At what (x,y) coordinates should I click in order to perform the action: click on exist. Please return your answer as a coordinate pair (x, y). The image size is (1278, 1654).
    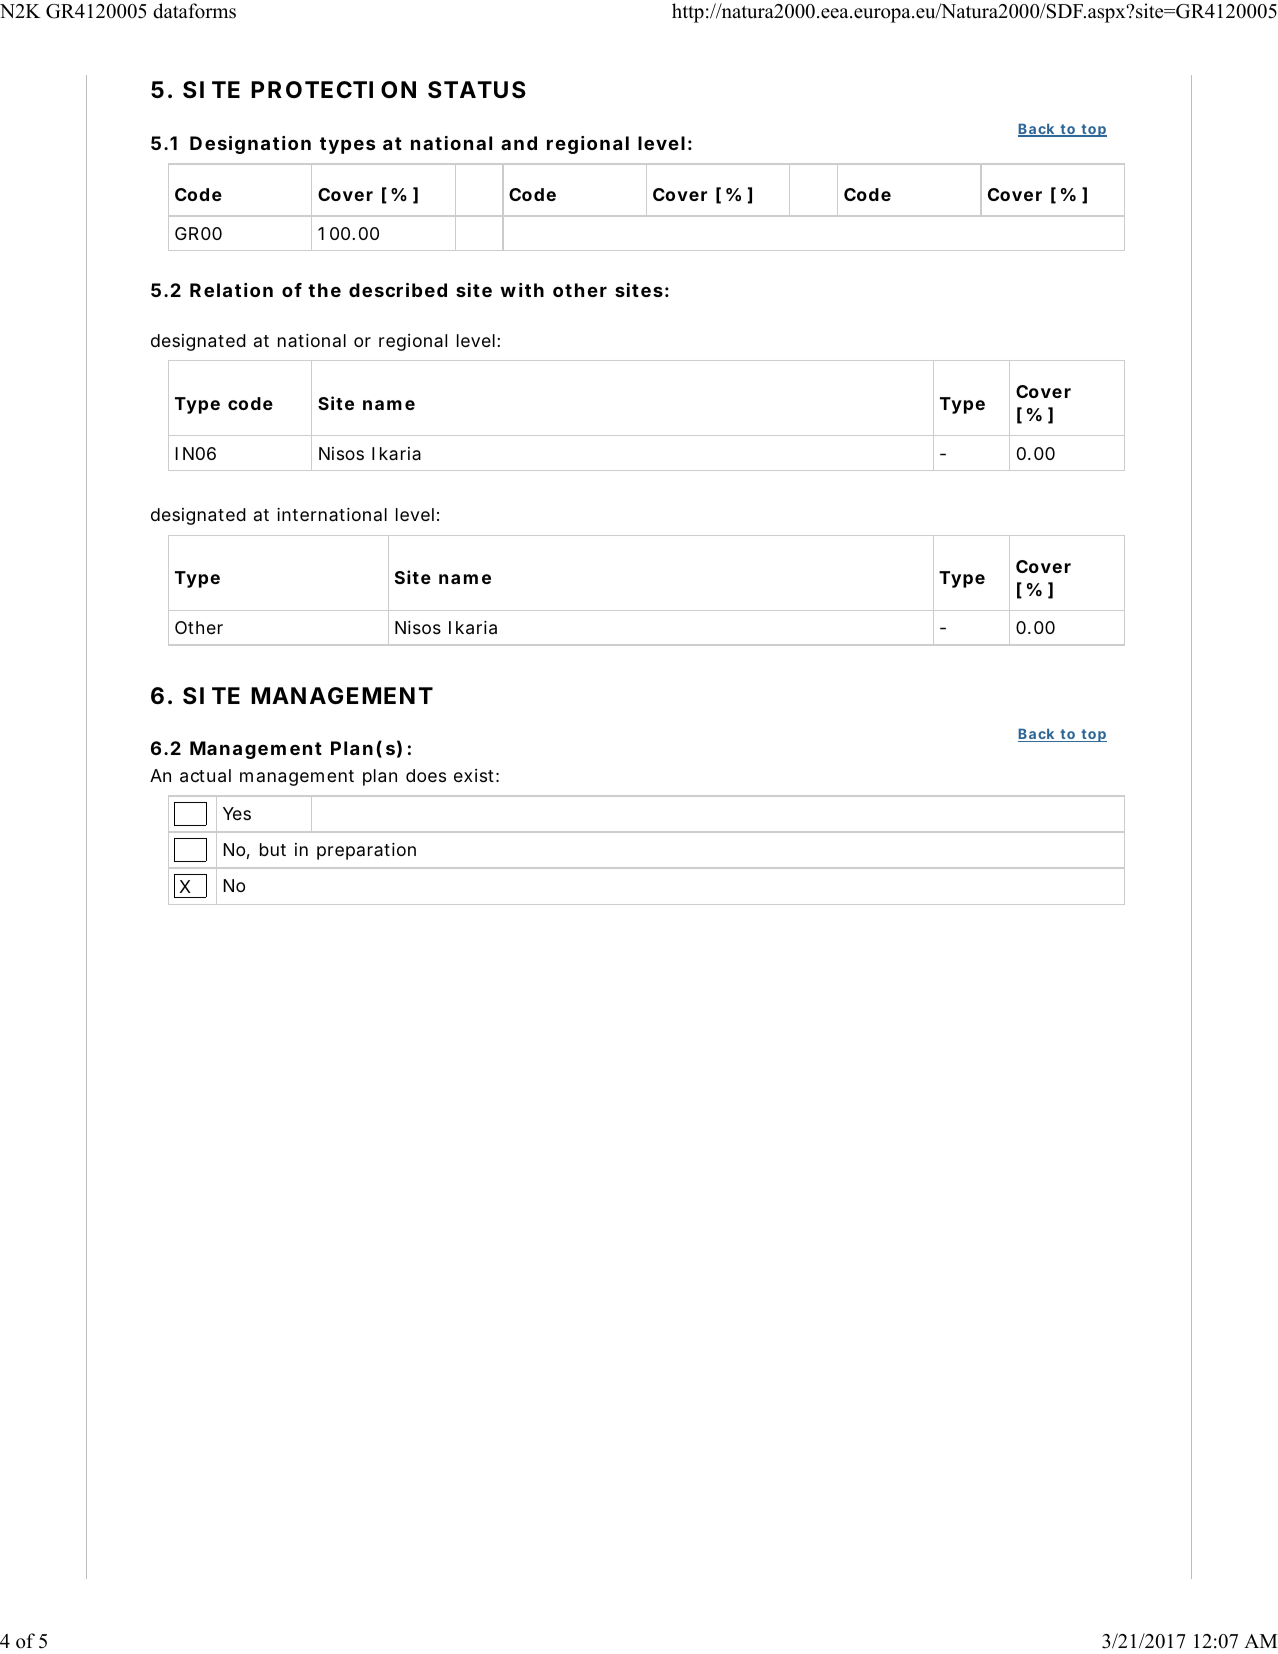
    Looking at the image, I should click on (476, 775).
